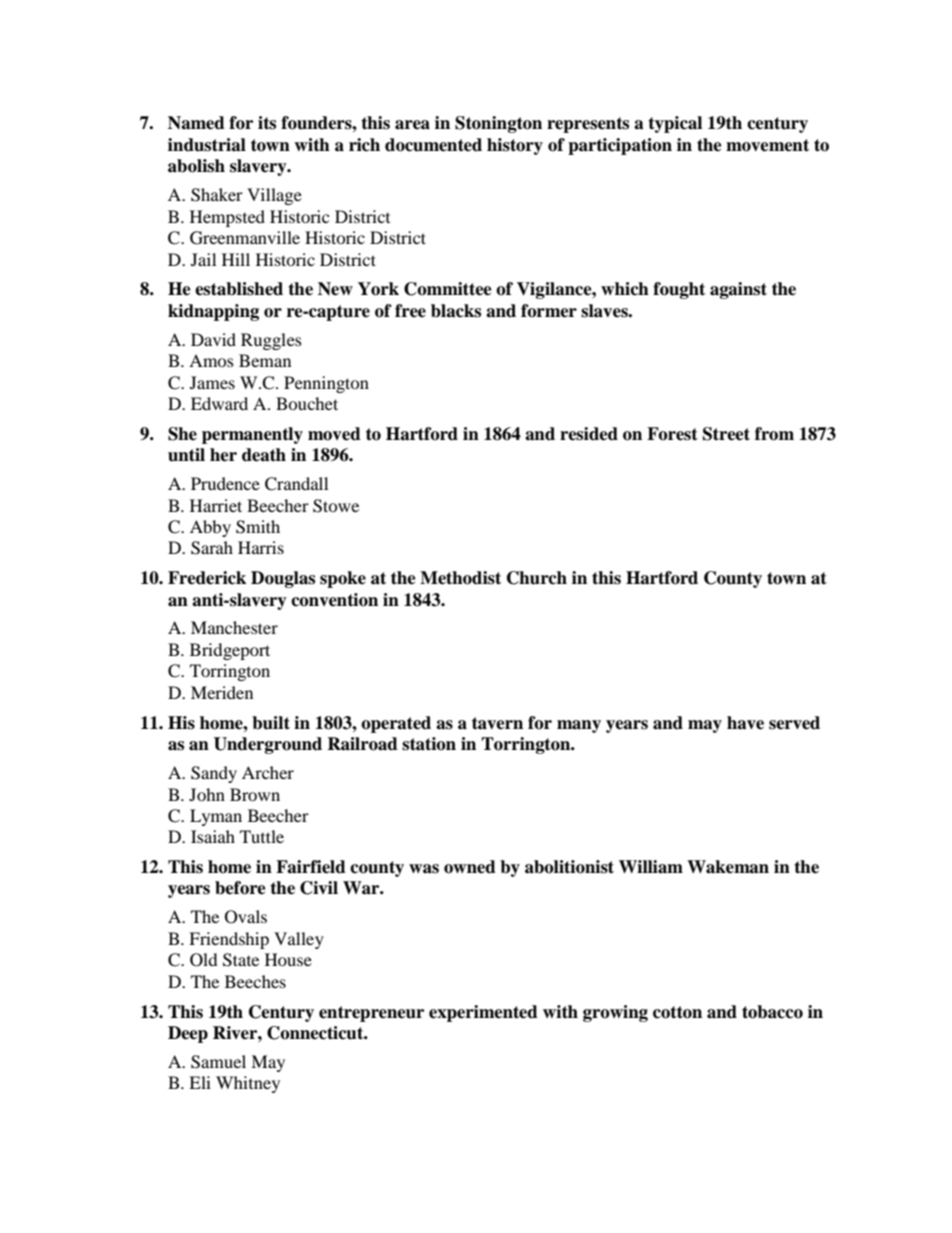 This screenshot has width=952, height=1233. Describe the element at coordinates (589, 434) in the screenshot. I see `resided` at that location.
